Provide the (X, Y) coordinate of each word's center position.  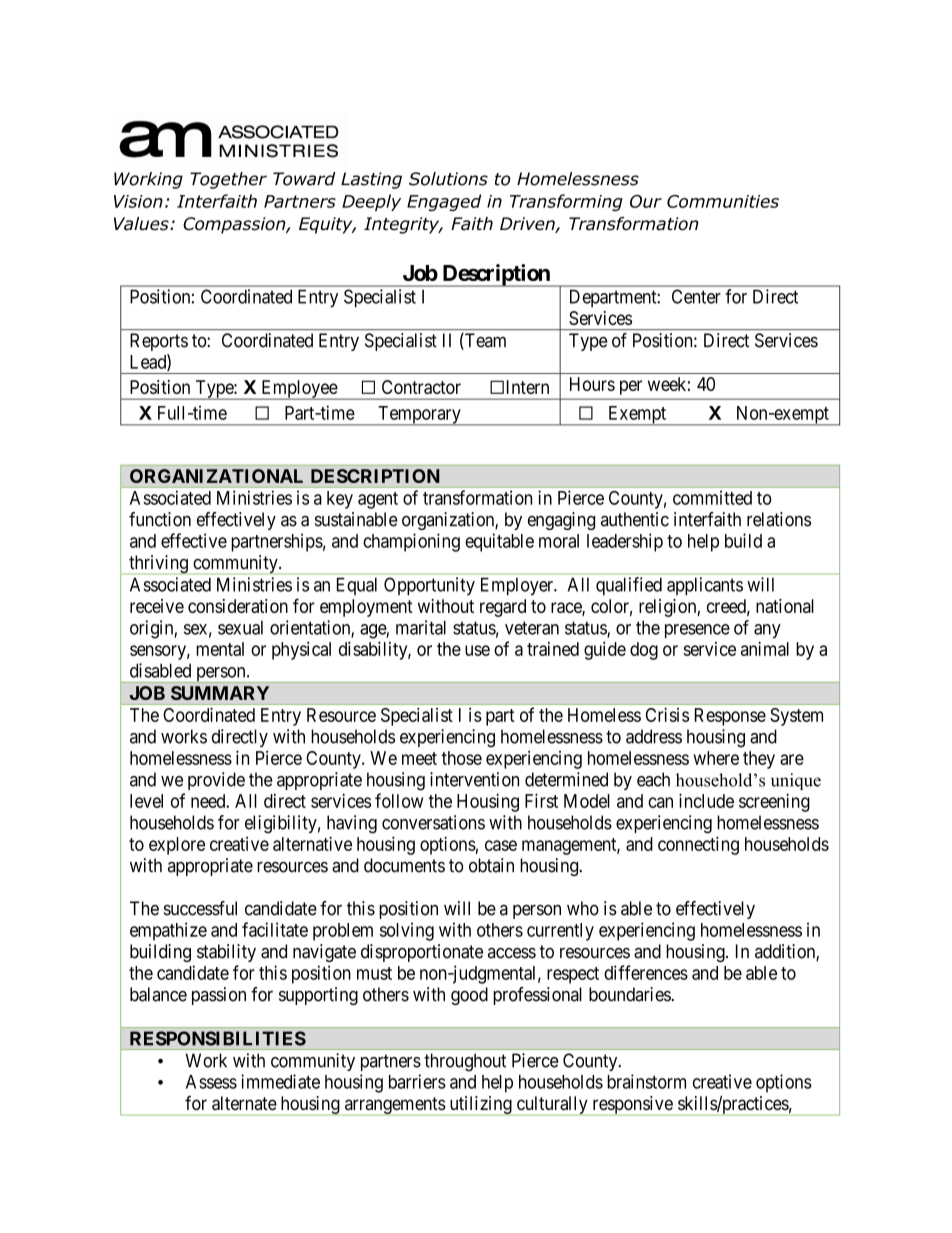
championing (411, 542)
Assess (211, 1082)
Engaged (444, 202)
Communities (723, 201)
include (706, 800)
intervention (474, 779)
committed (712, 497)
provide (216, 781)
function (160, 519)
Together (228, 180)
